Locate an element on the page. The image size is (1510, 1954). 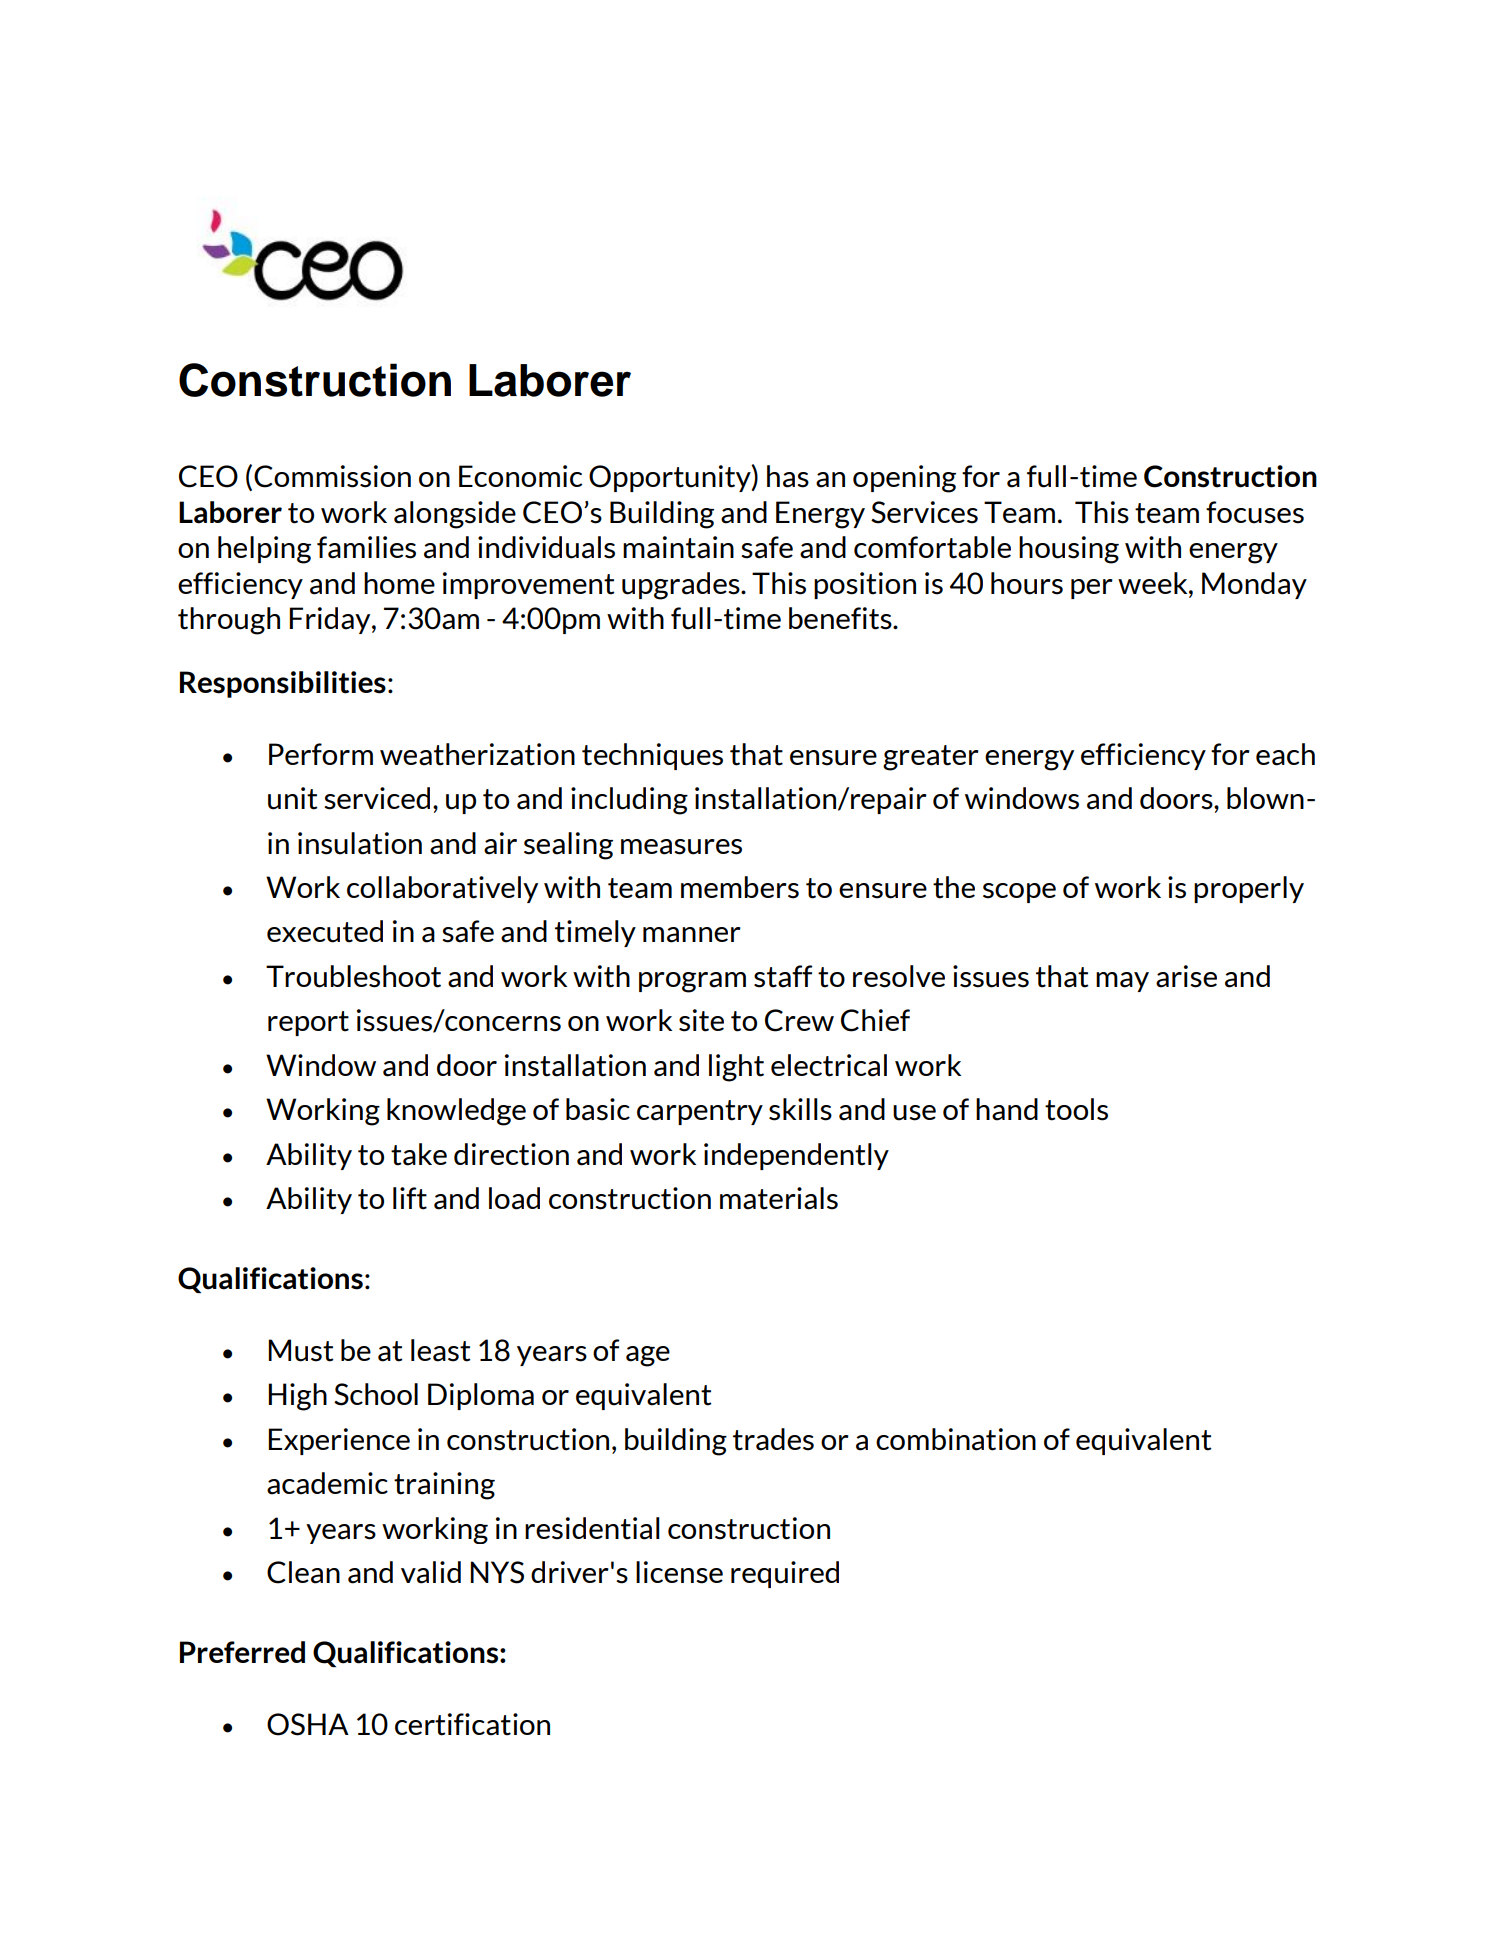
families is located at coordinates (366, 547).
